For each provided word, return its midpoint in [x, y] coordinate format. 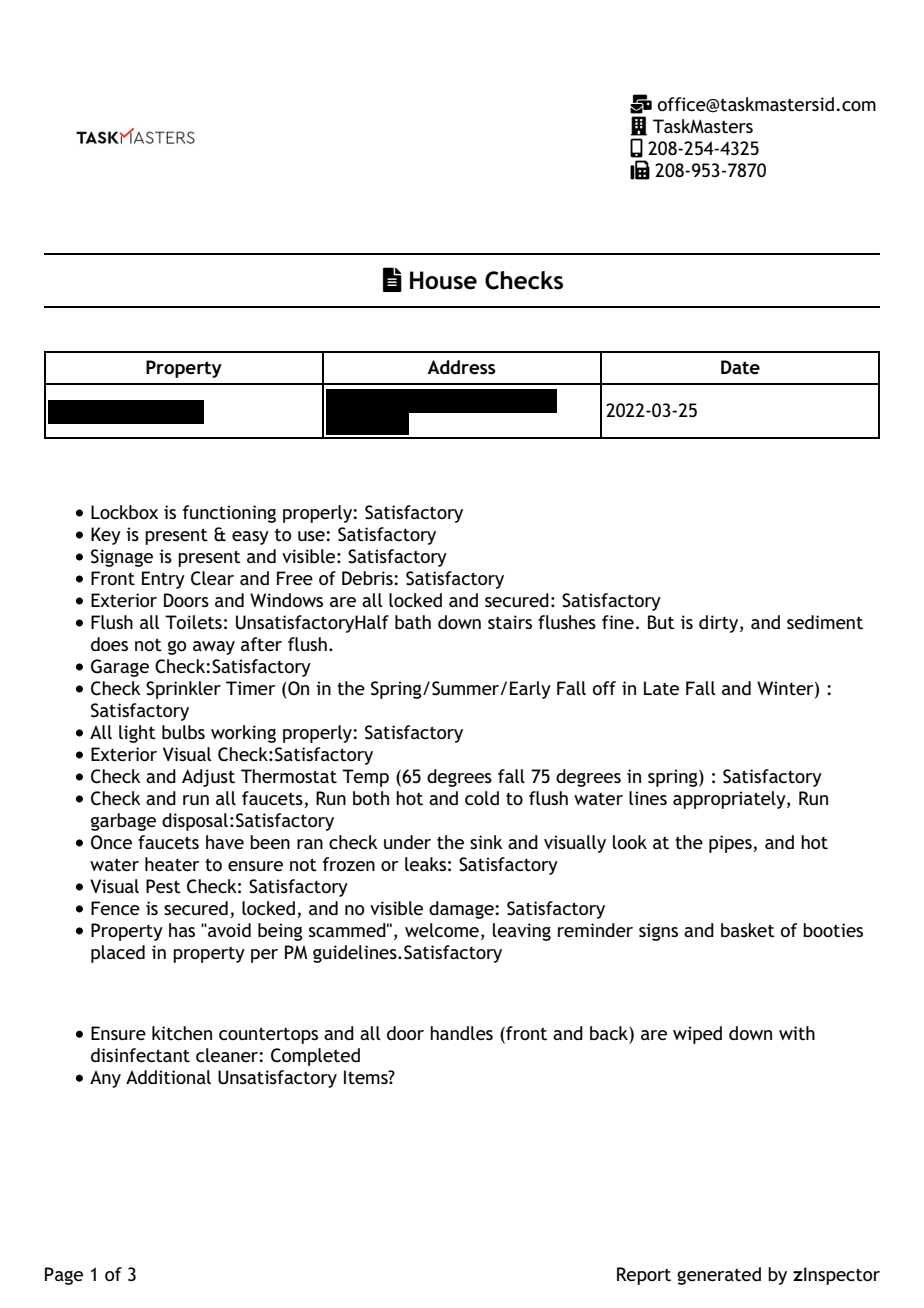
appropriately [730, 800]
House [443, 280]
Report [644, 1276]
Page [64, 1276]
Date [740, 367]
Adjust [208, 778]
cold [482, 798]
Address [461, 367]
